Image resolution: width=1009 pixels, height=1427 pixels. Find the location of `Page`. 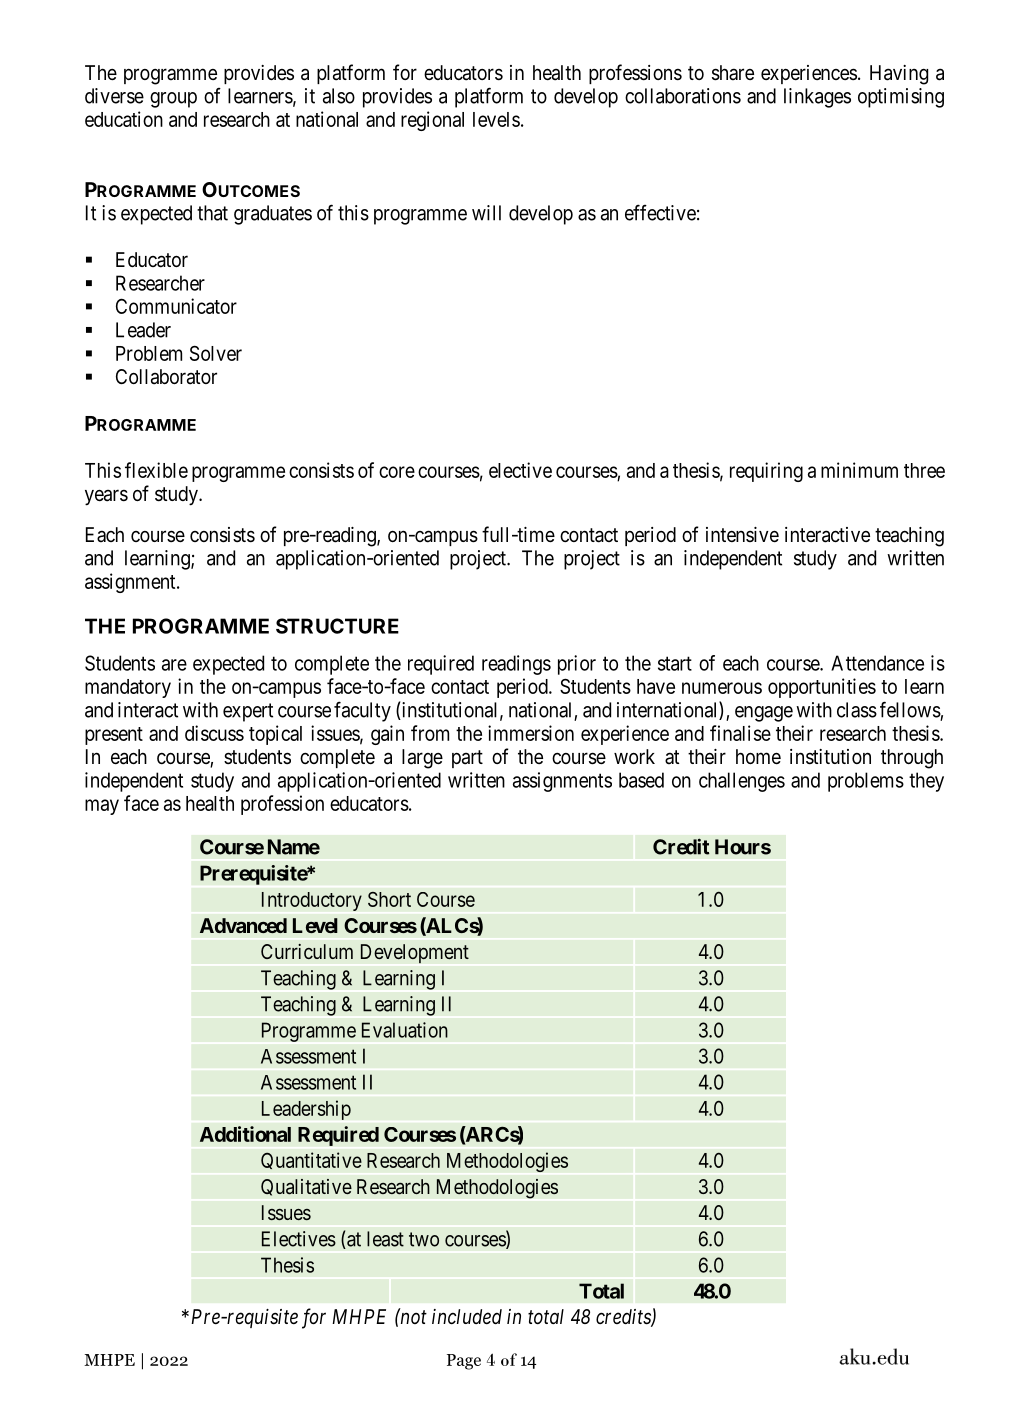

Page is located at coordinates (464, 1362).
